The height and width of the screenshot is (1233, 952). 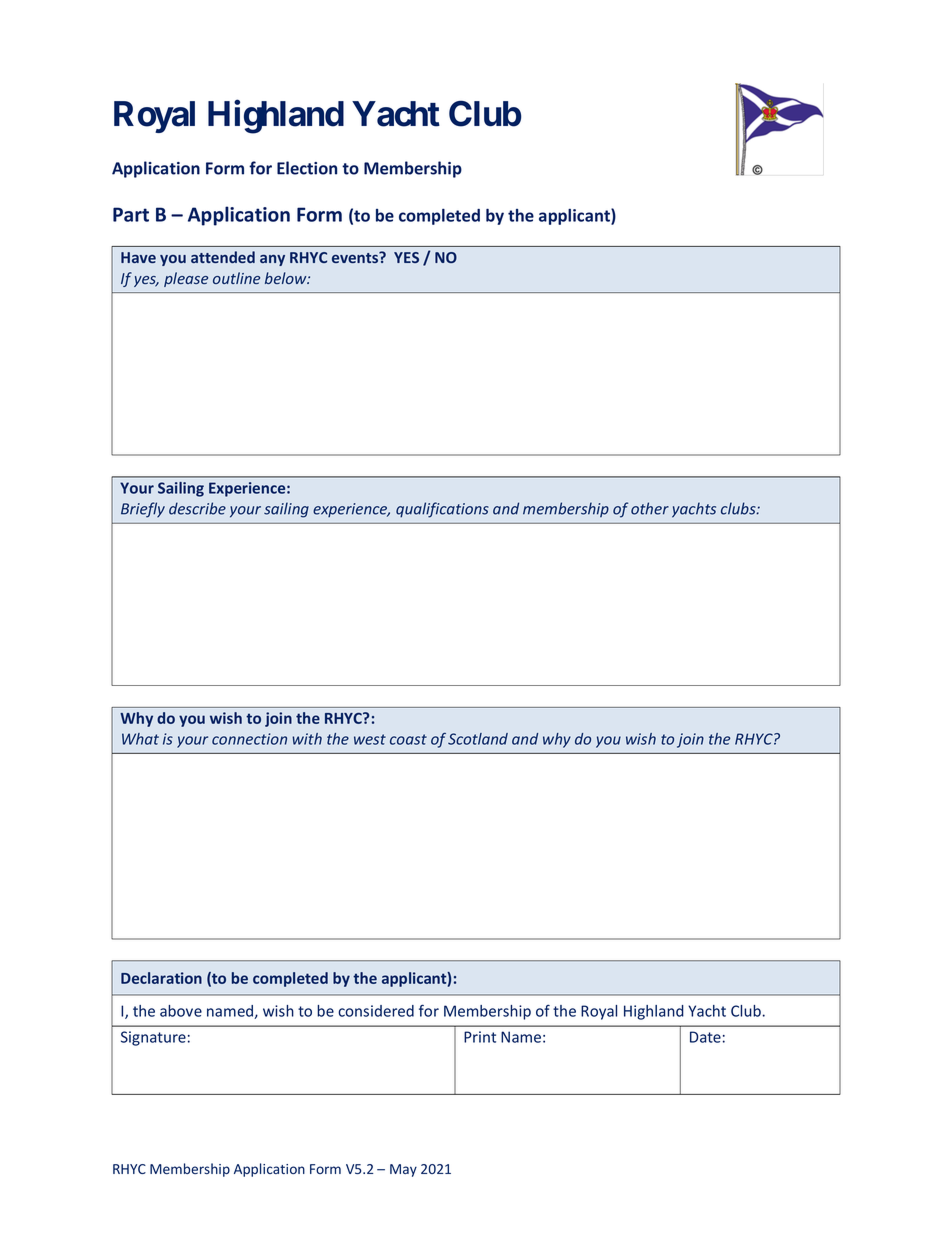 I want to click on Print, so click(x=480, y=1037).
